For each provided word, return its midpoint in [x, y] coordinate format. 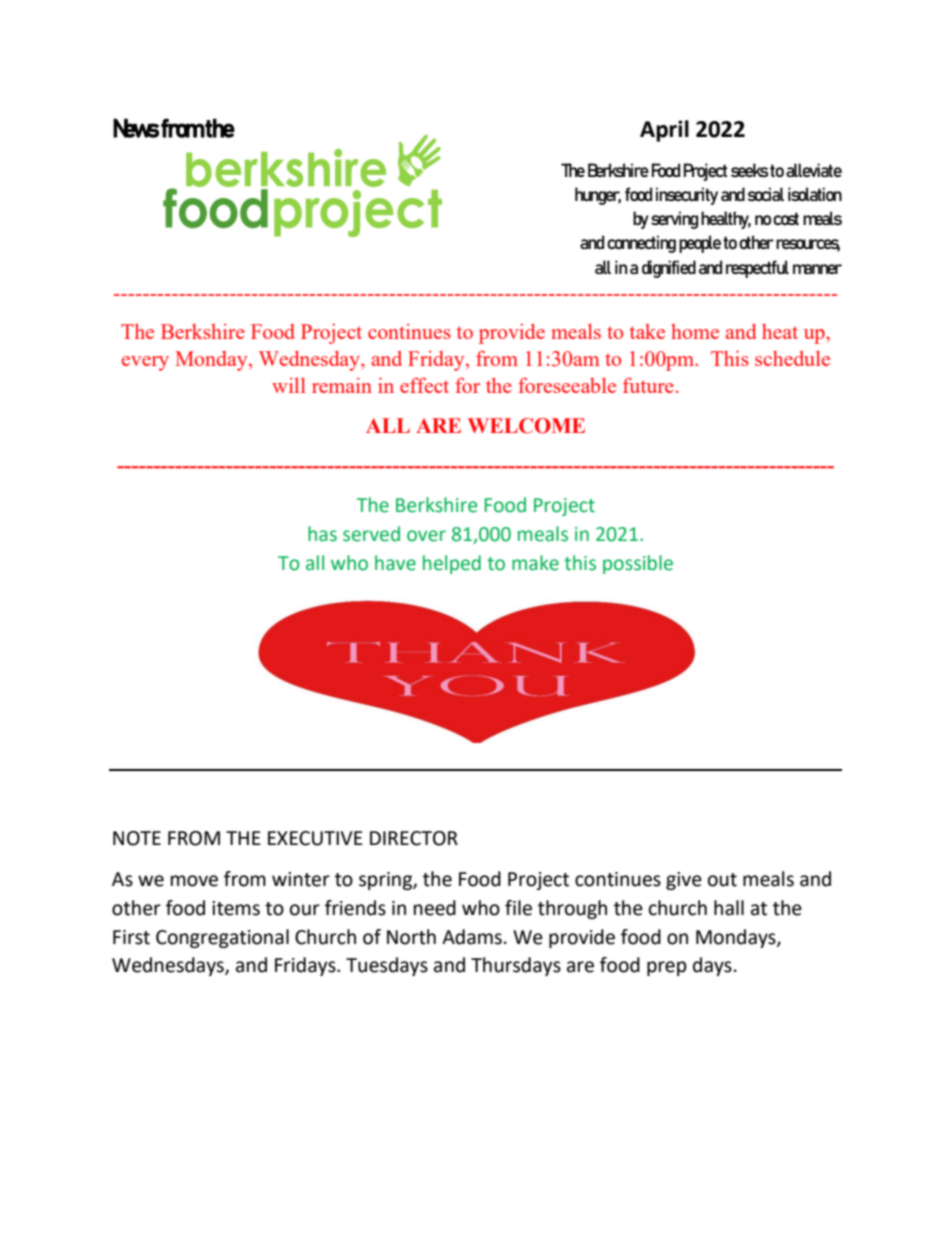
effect [424, 385]
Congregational [222, 938]
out [722, 880]
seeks [749, 170]
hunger [598, 196]
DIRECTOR [414, 838]
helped [452, 564]
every [145, 363]
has [322, 534]
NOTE [137, 838]
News [136, 128]
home [695, 331]
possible [638, 564]
